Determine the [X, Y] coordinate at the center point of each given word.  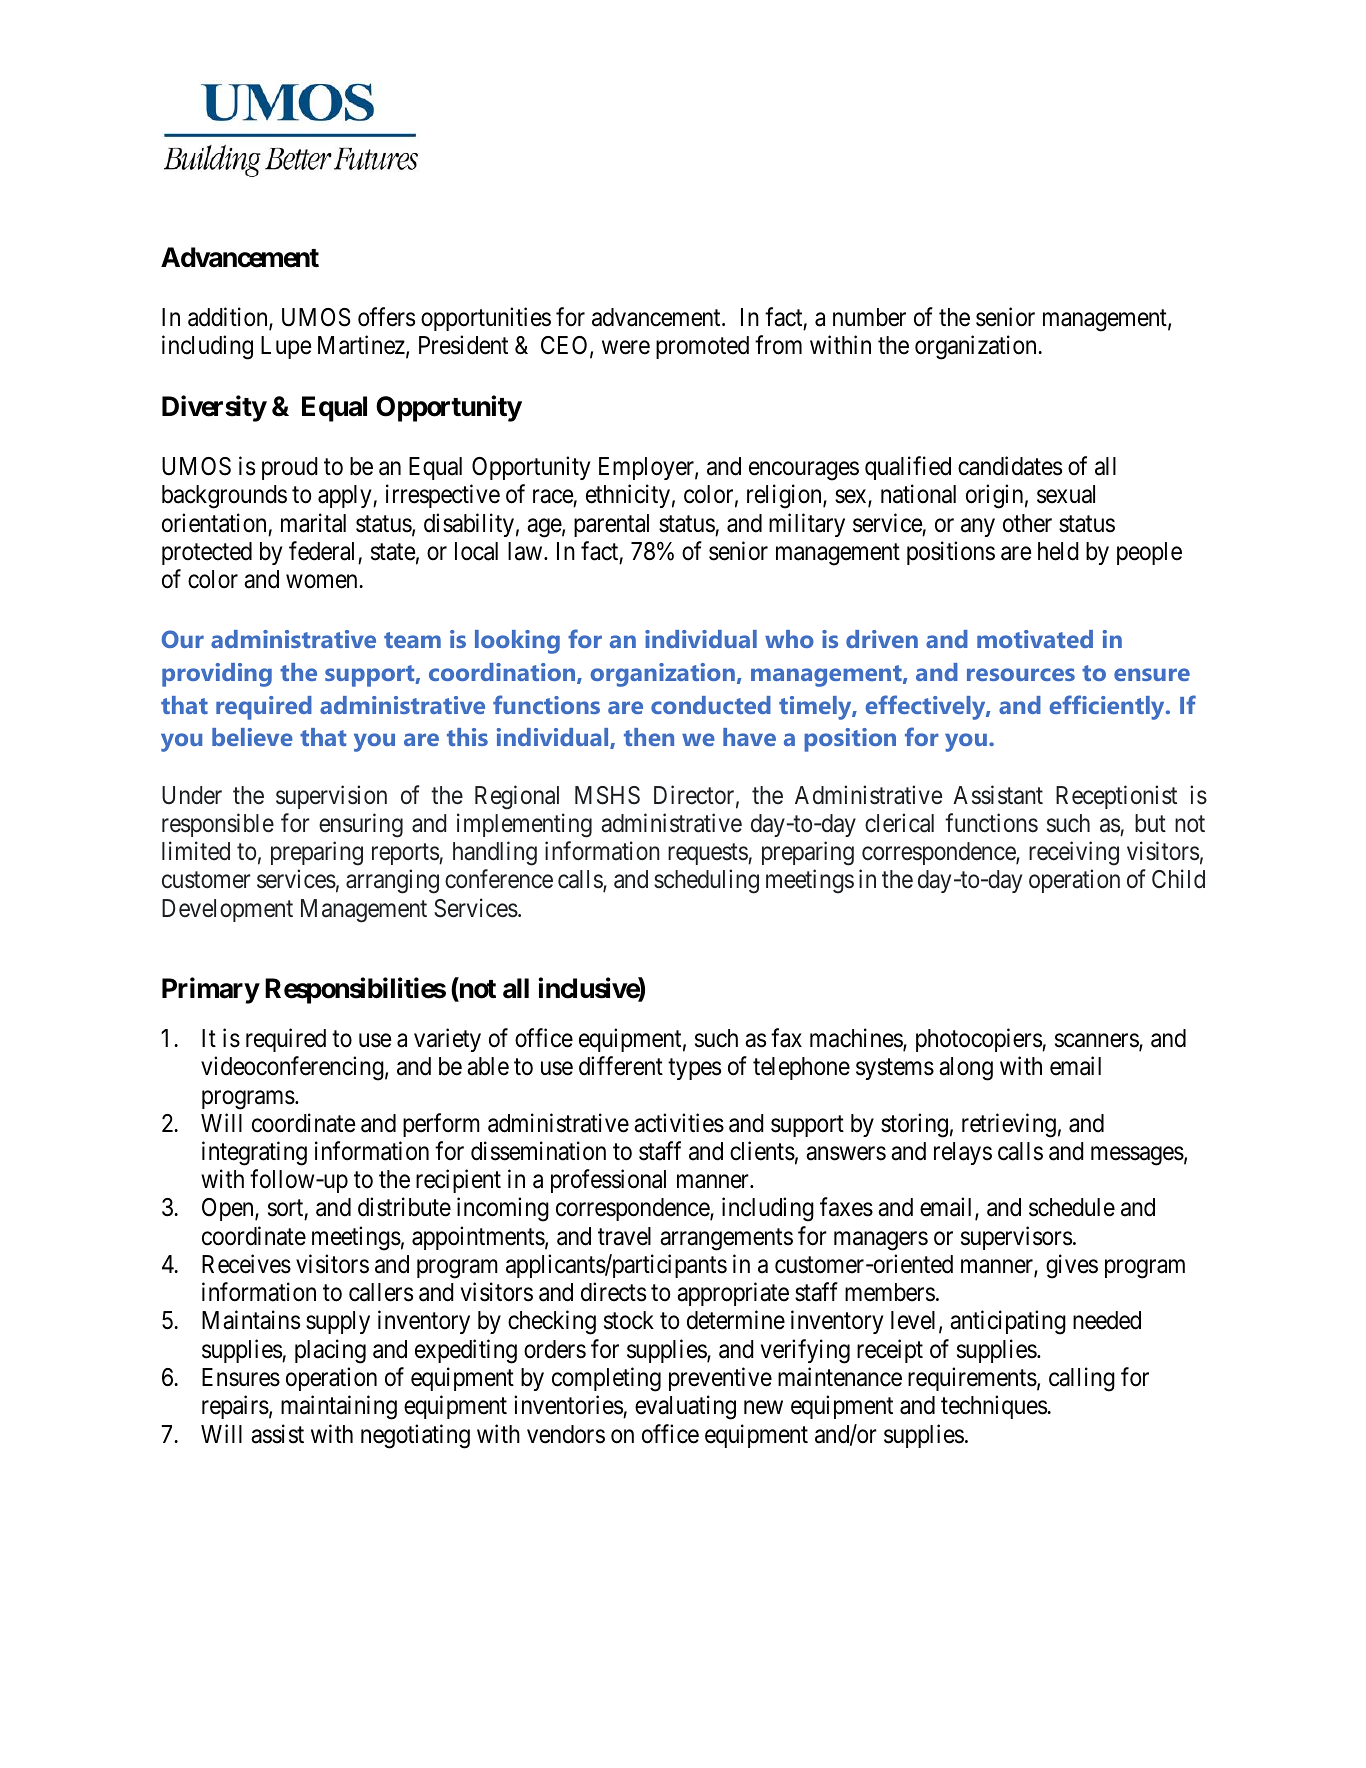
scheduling [706, 882]
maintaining [339, 1407]
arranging [392, 882]
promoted [702, 347]
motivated [1035, 639]
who [789, 639]
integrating [254, 1153]
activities [679, 1123]
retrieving [1009, 1125]
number [869, 317]
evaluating [685, 1407]
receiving [1074, 853]
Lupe [286, 347]
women [323, 582]
